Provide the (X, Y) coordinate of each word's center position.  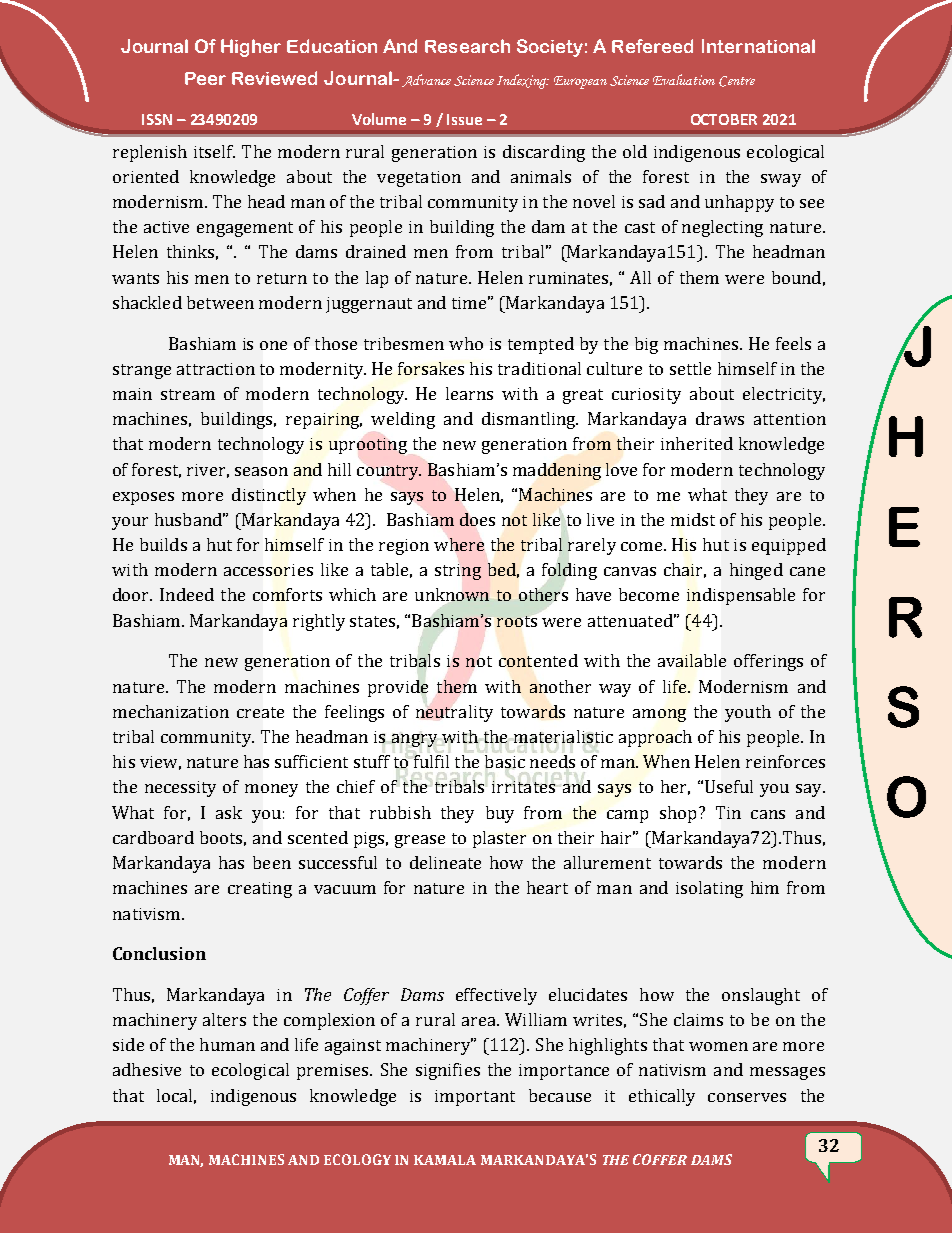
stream (188, 394)
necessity (180, 789)
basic (505, 761)
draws (720, 418)
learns (469, 393)
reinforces (785, 761)
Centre (737, 81)
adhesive (147, 1069)
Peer (205, 78)
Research (467, 46)
